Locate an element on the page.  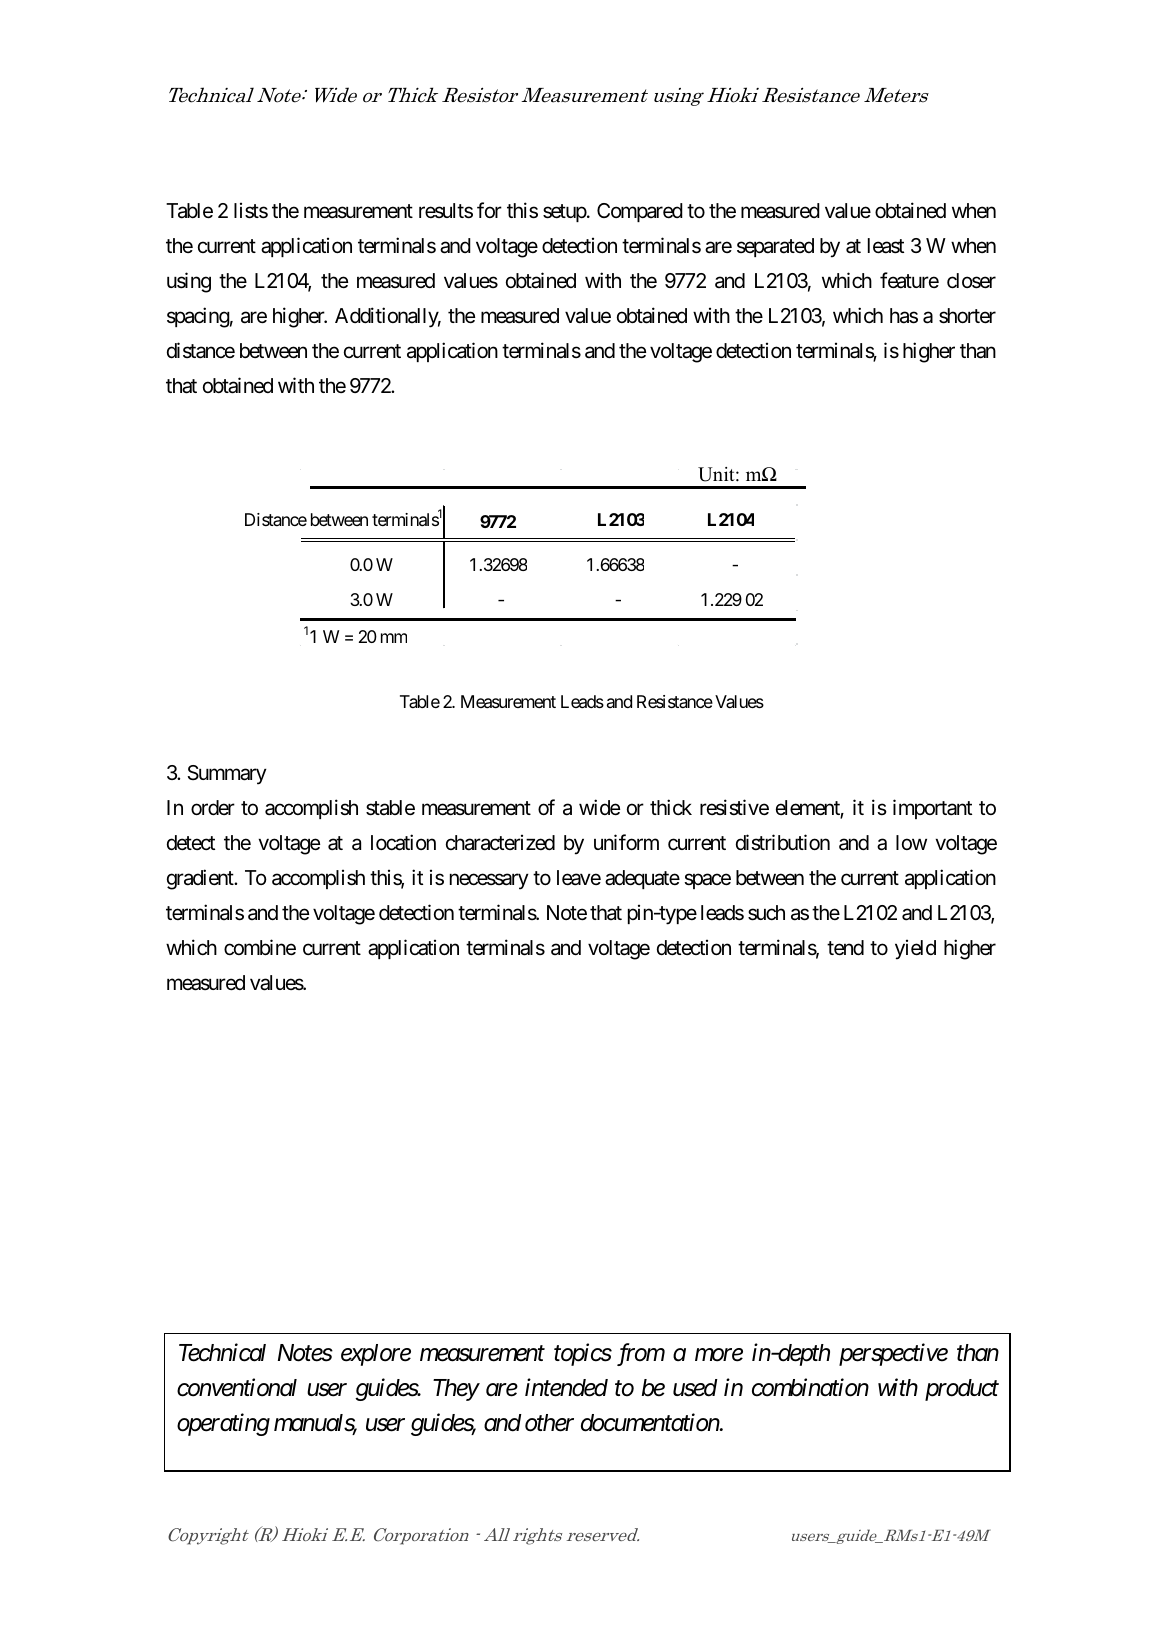
low is located at coordinates (911, 842).
